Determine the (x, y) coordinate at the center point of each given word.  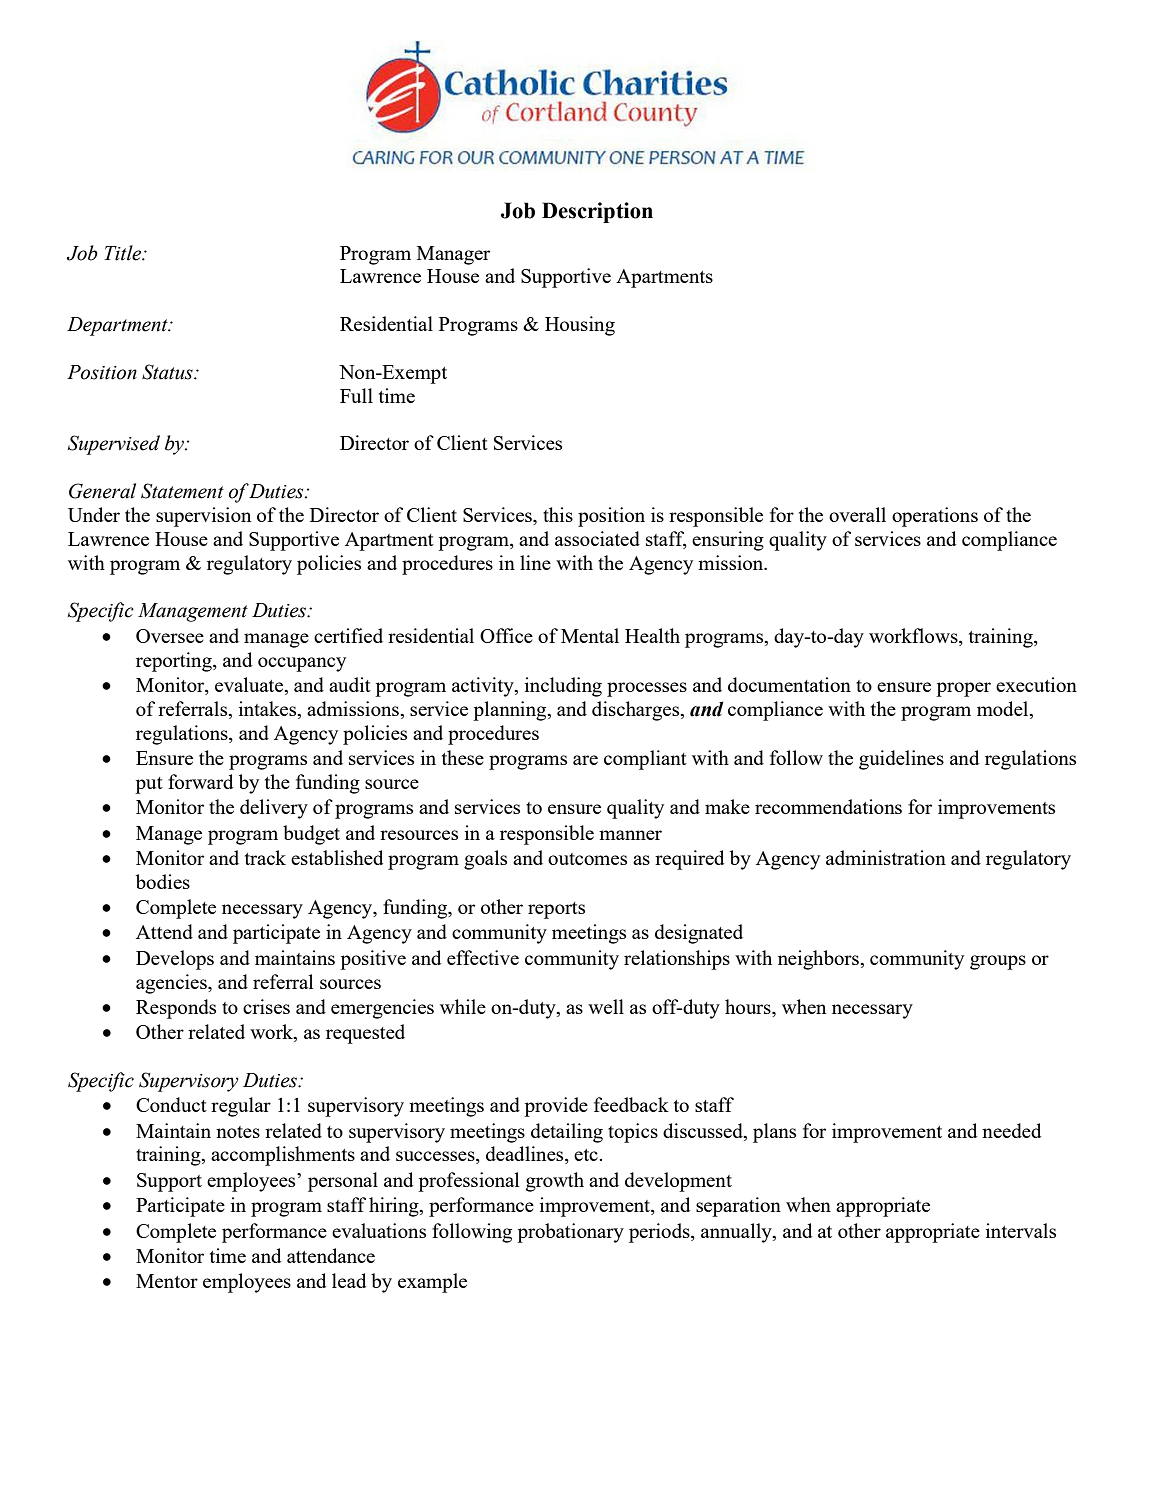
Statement (182, 491)
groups (998, 962)
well (606, 1006)
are (585, 760)
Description (597, 212)
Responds (176, 1009)
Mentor (167, 1281)
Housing (580, 326)
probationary (570, 1233)
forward (200, 781)
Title (124, 253)
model (1004, 710)
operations (935, 517)
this (558, 514)
